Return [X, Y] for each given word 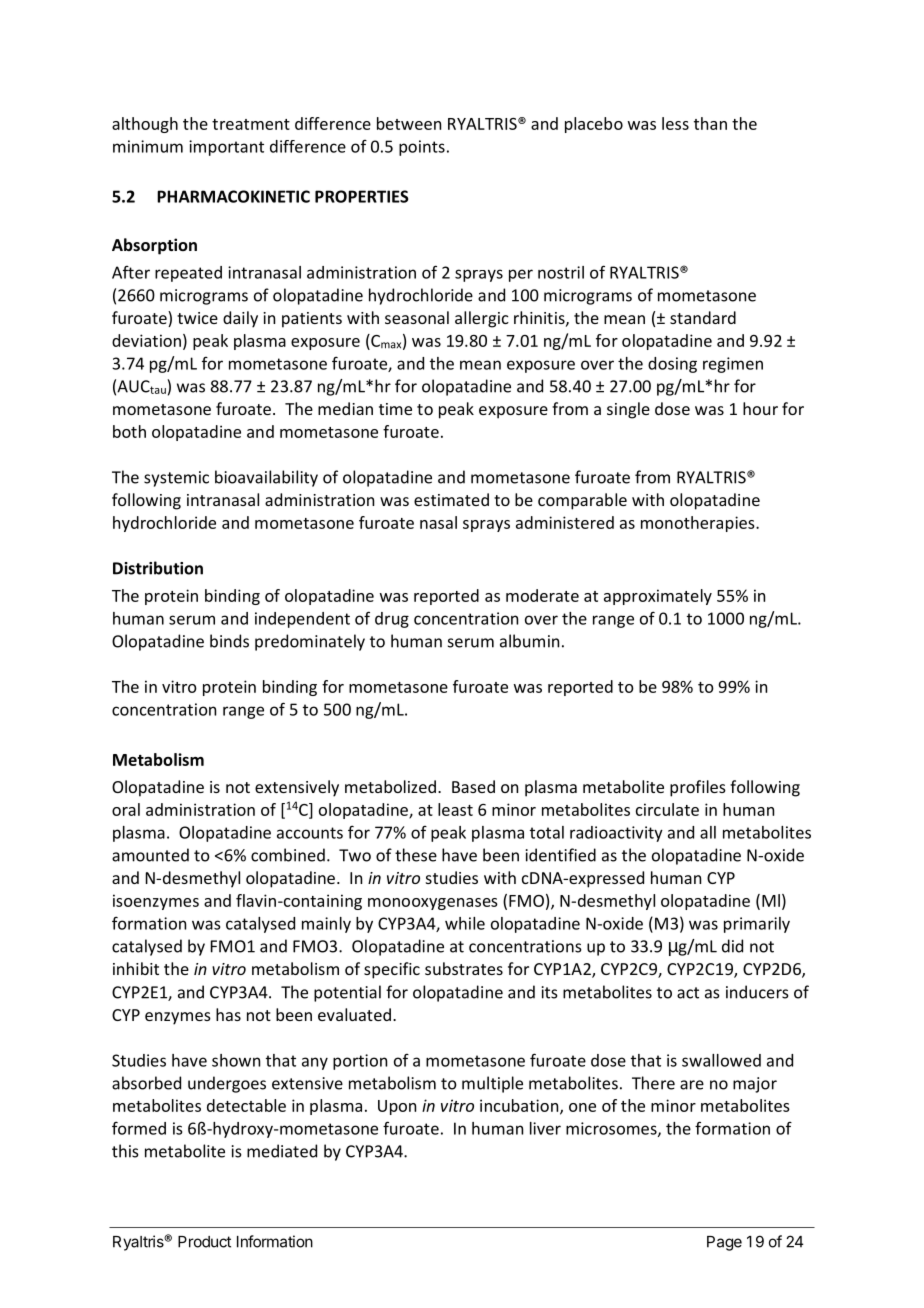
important [226, 148]
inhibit [136, 968]
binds [229, 641]
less [675, 123]
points [422, 148]
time [395, 409]
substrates [464, 968]
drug [392, 620]
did [732, 946]
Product [204, 1242]
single [628, 410]
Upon [397, 1107]
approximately [658, 597]
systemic [176, 479]
